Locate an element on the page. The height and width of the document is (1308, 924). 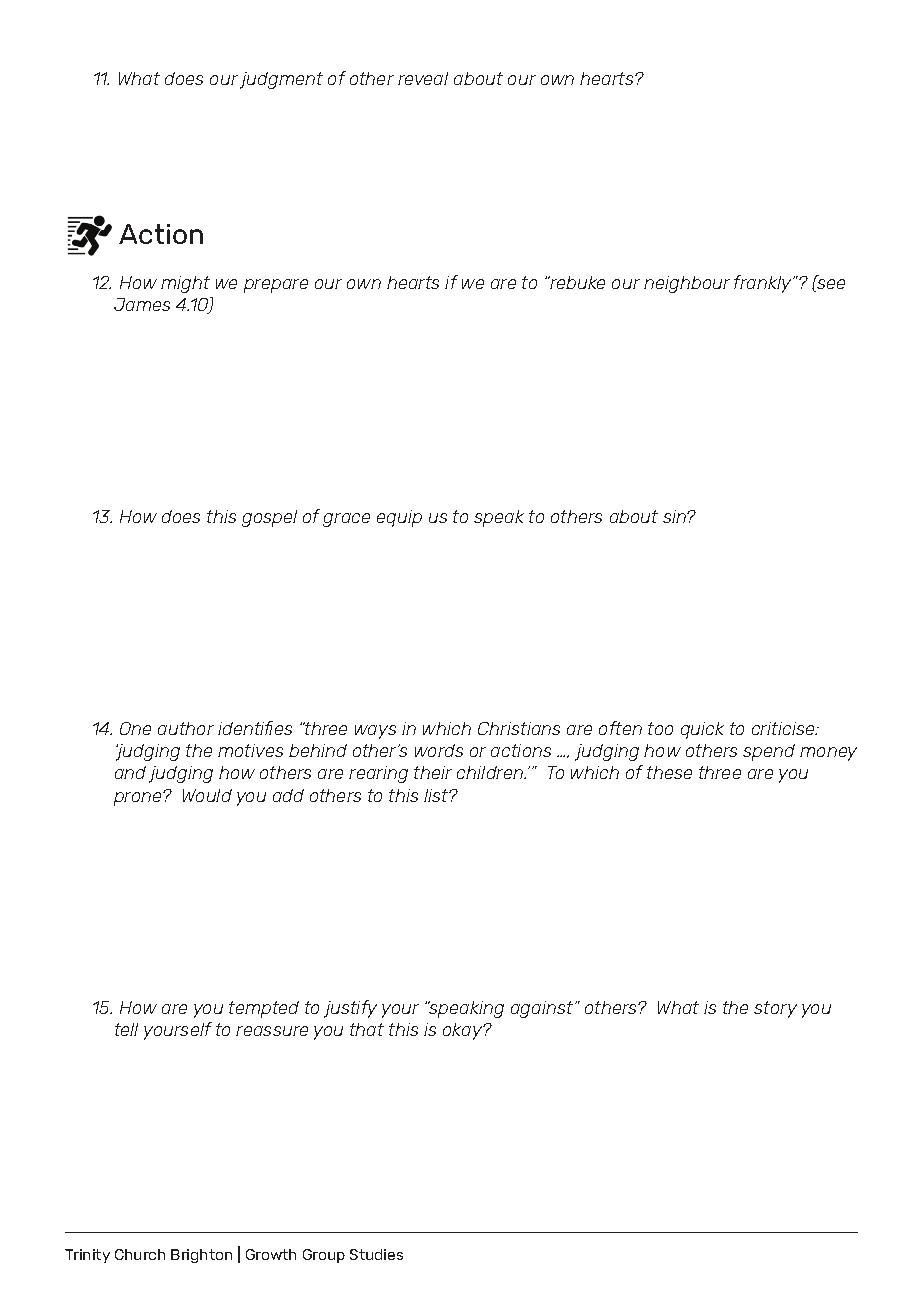
Studies is located at coordinates (376, 1254).
